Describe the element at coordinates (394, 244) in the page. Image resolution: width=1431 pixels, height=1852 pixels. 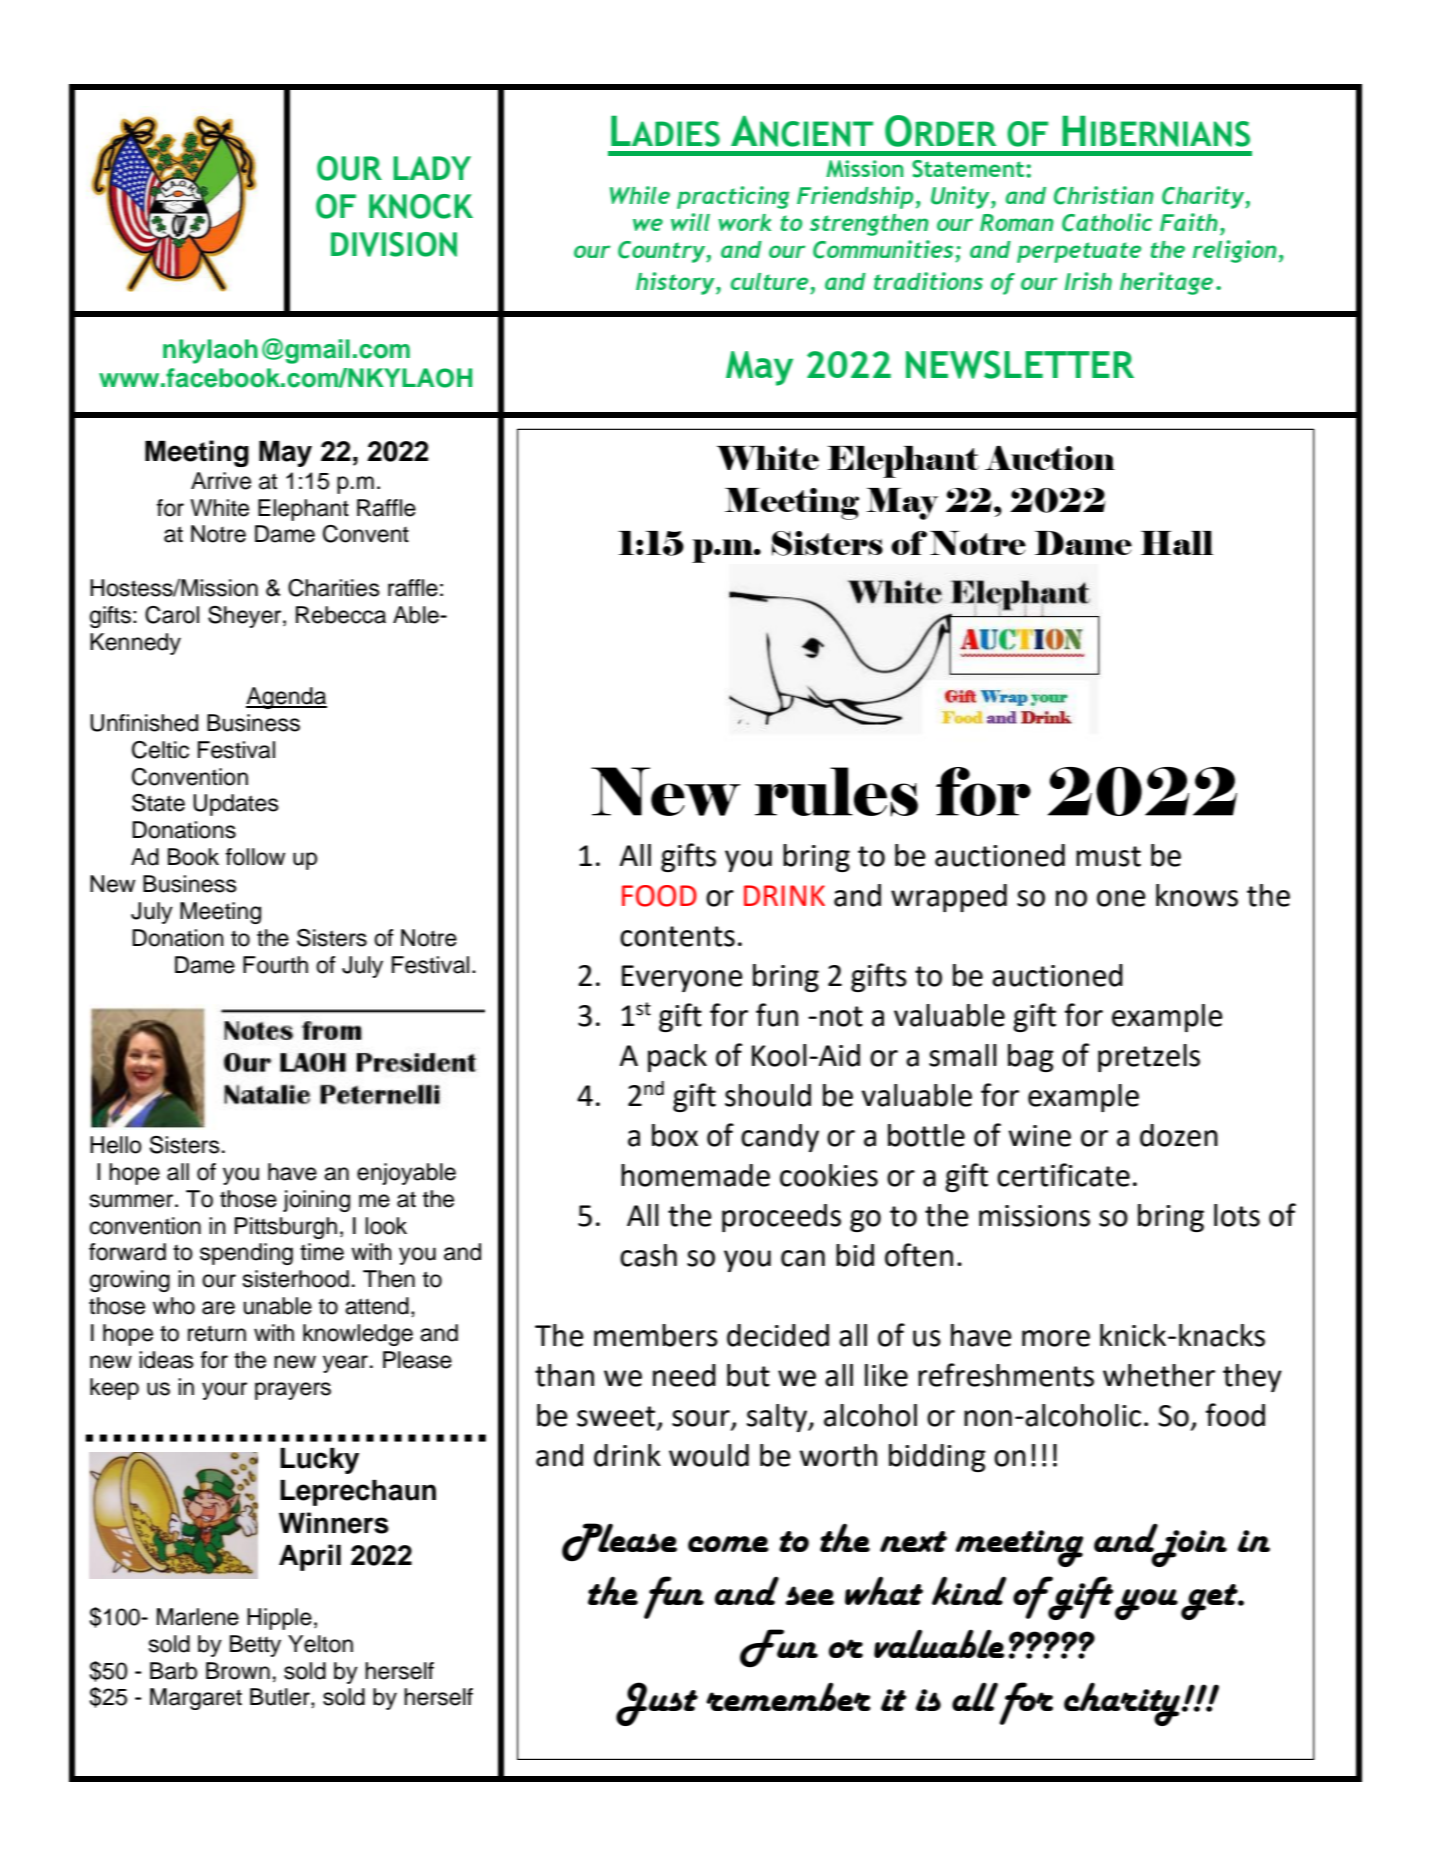
I see `DIVISION` at that location.
